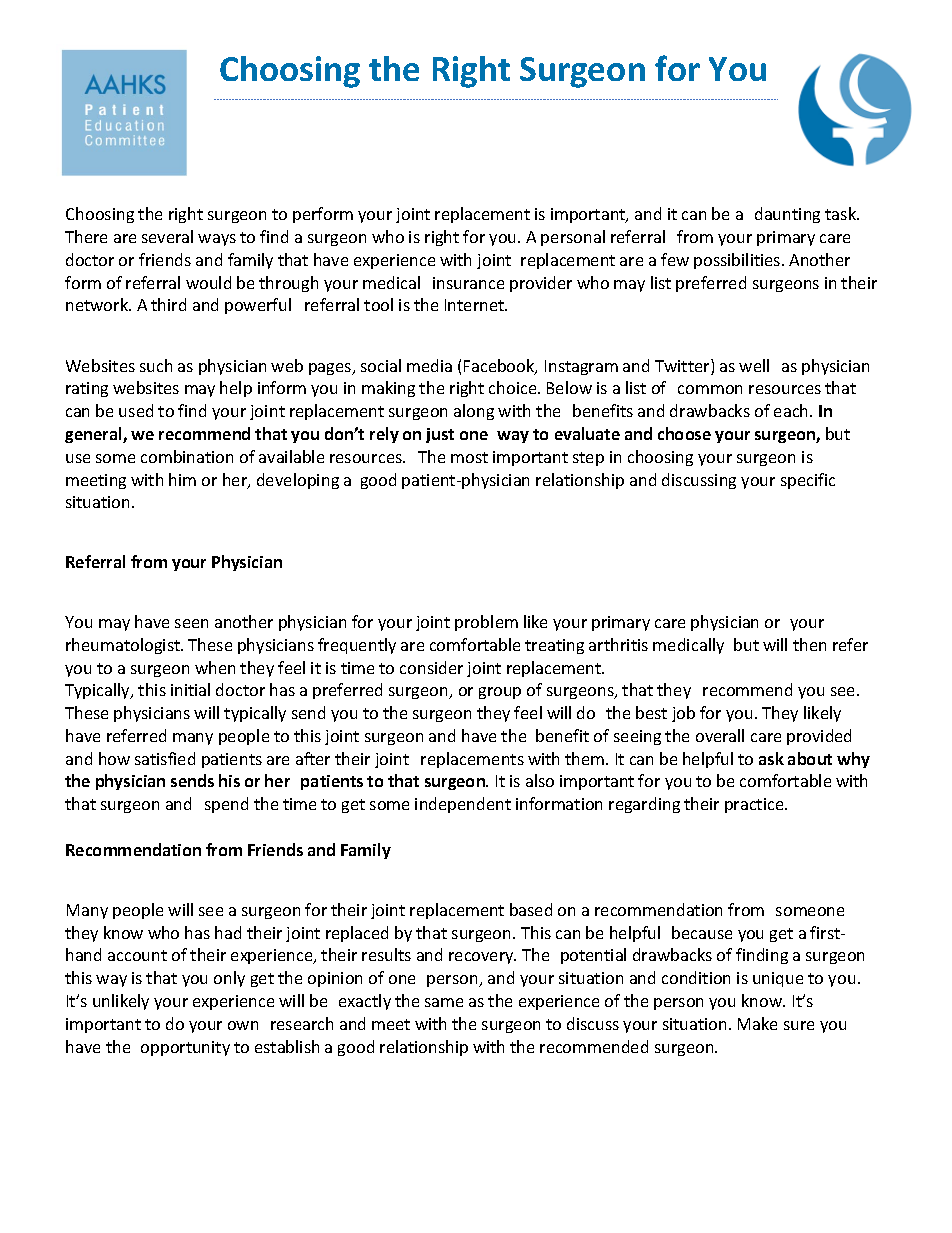 The width and height of the page is (952, 1233). Describe the element at coordinates (468, 283) in the page. I see `insurance` at that location.
